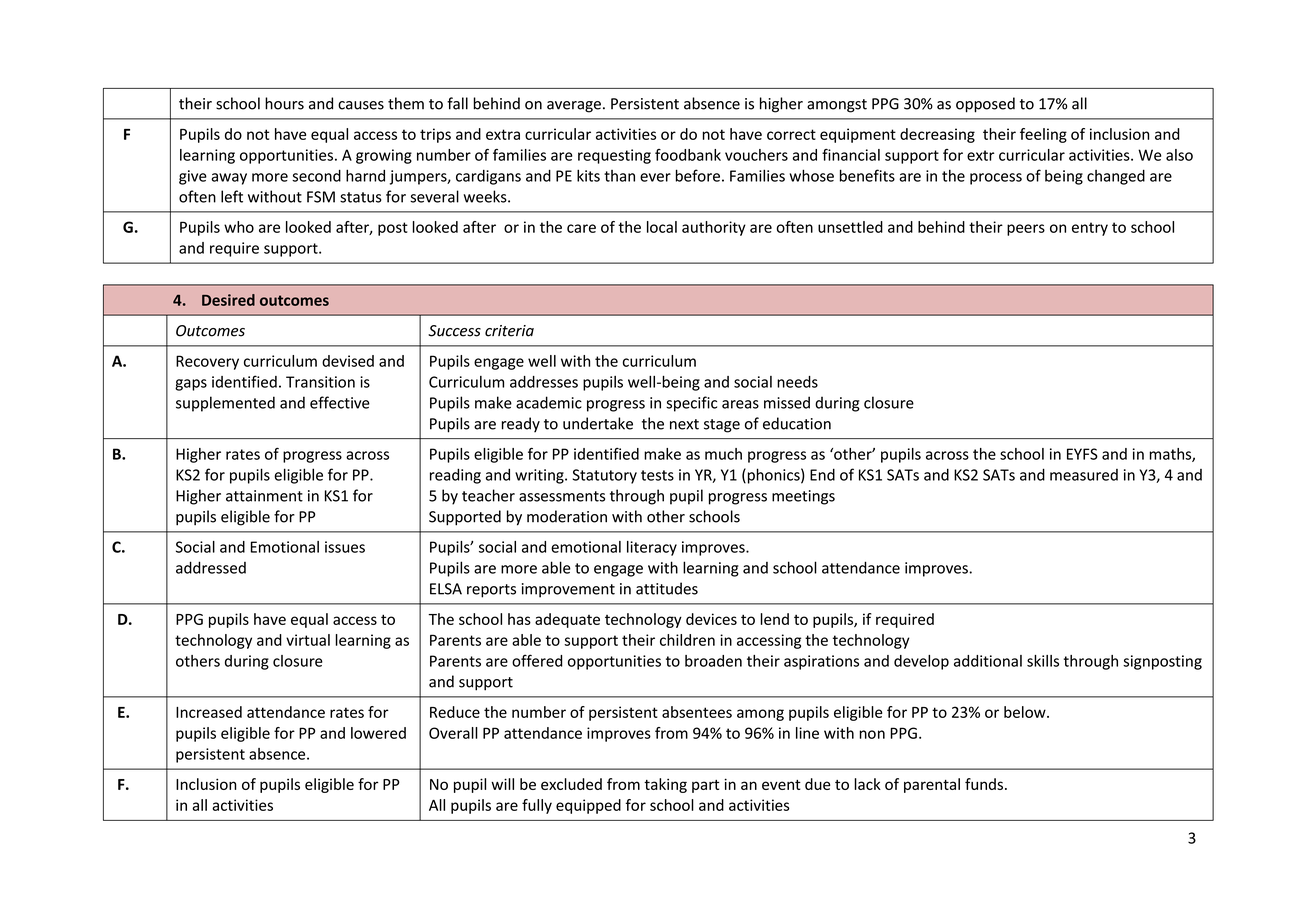  What do you see at coordinates (665, 785) in the document?
I see `taking` at bounding box center [665, 785].
